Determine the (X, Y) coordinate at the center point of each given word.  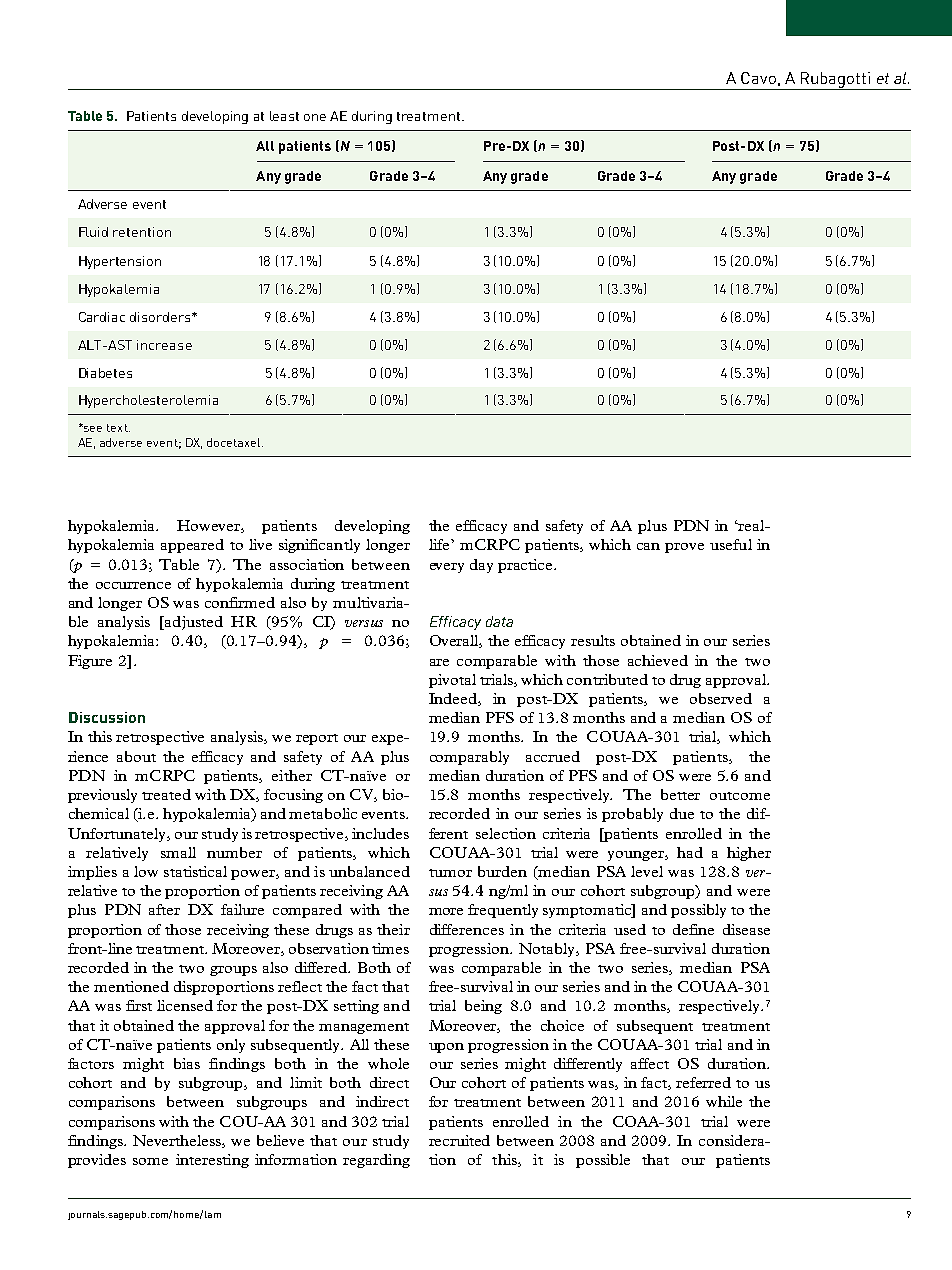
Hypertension (120, 262)
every (447, 568)
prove (684, 548)
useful (731, 544)
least (284, 116)
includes (380, 833)
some (150, 1161)
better (680, 794)
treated (166, 794)
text (118, 428)
